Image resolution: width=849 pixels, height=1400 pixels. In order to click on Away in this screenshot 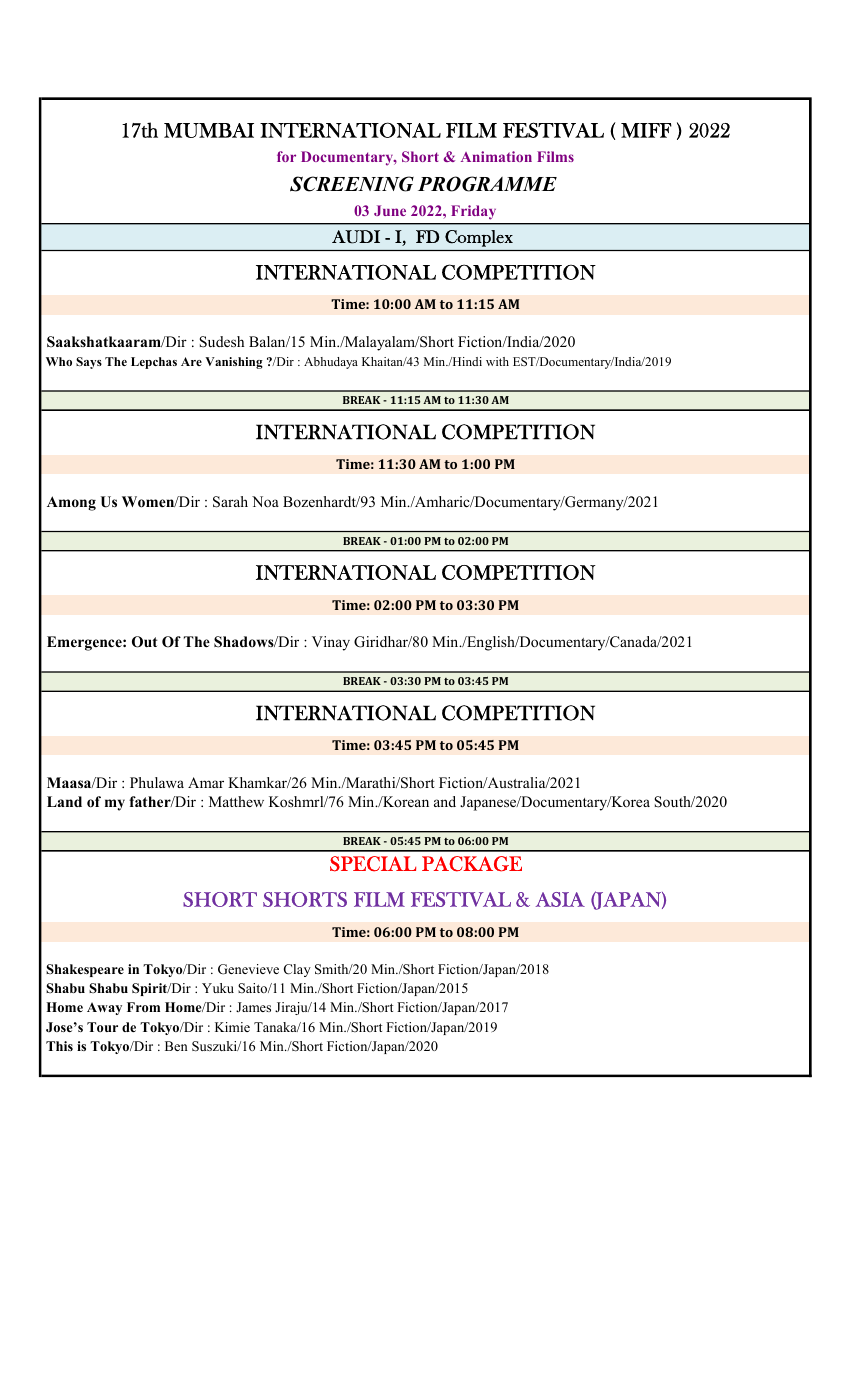, I will do `click(104, 1008)`.
